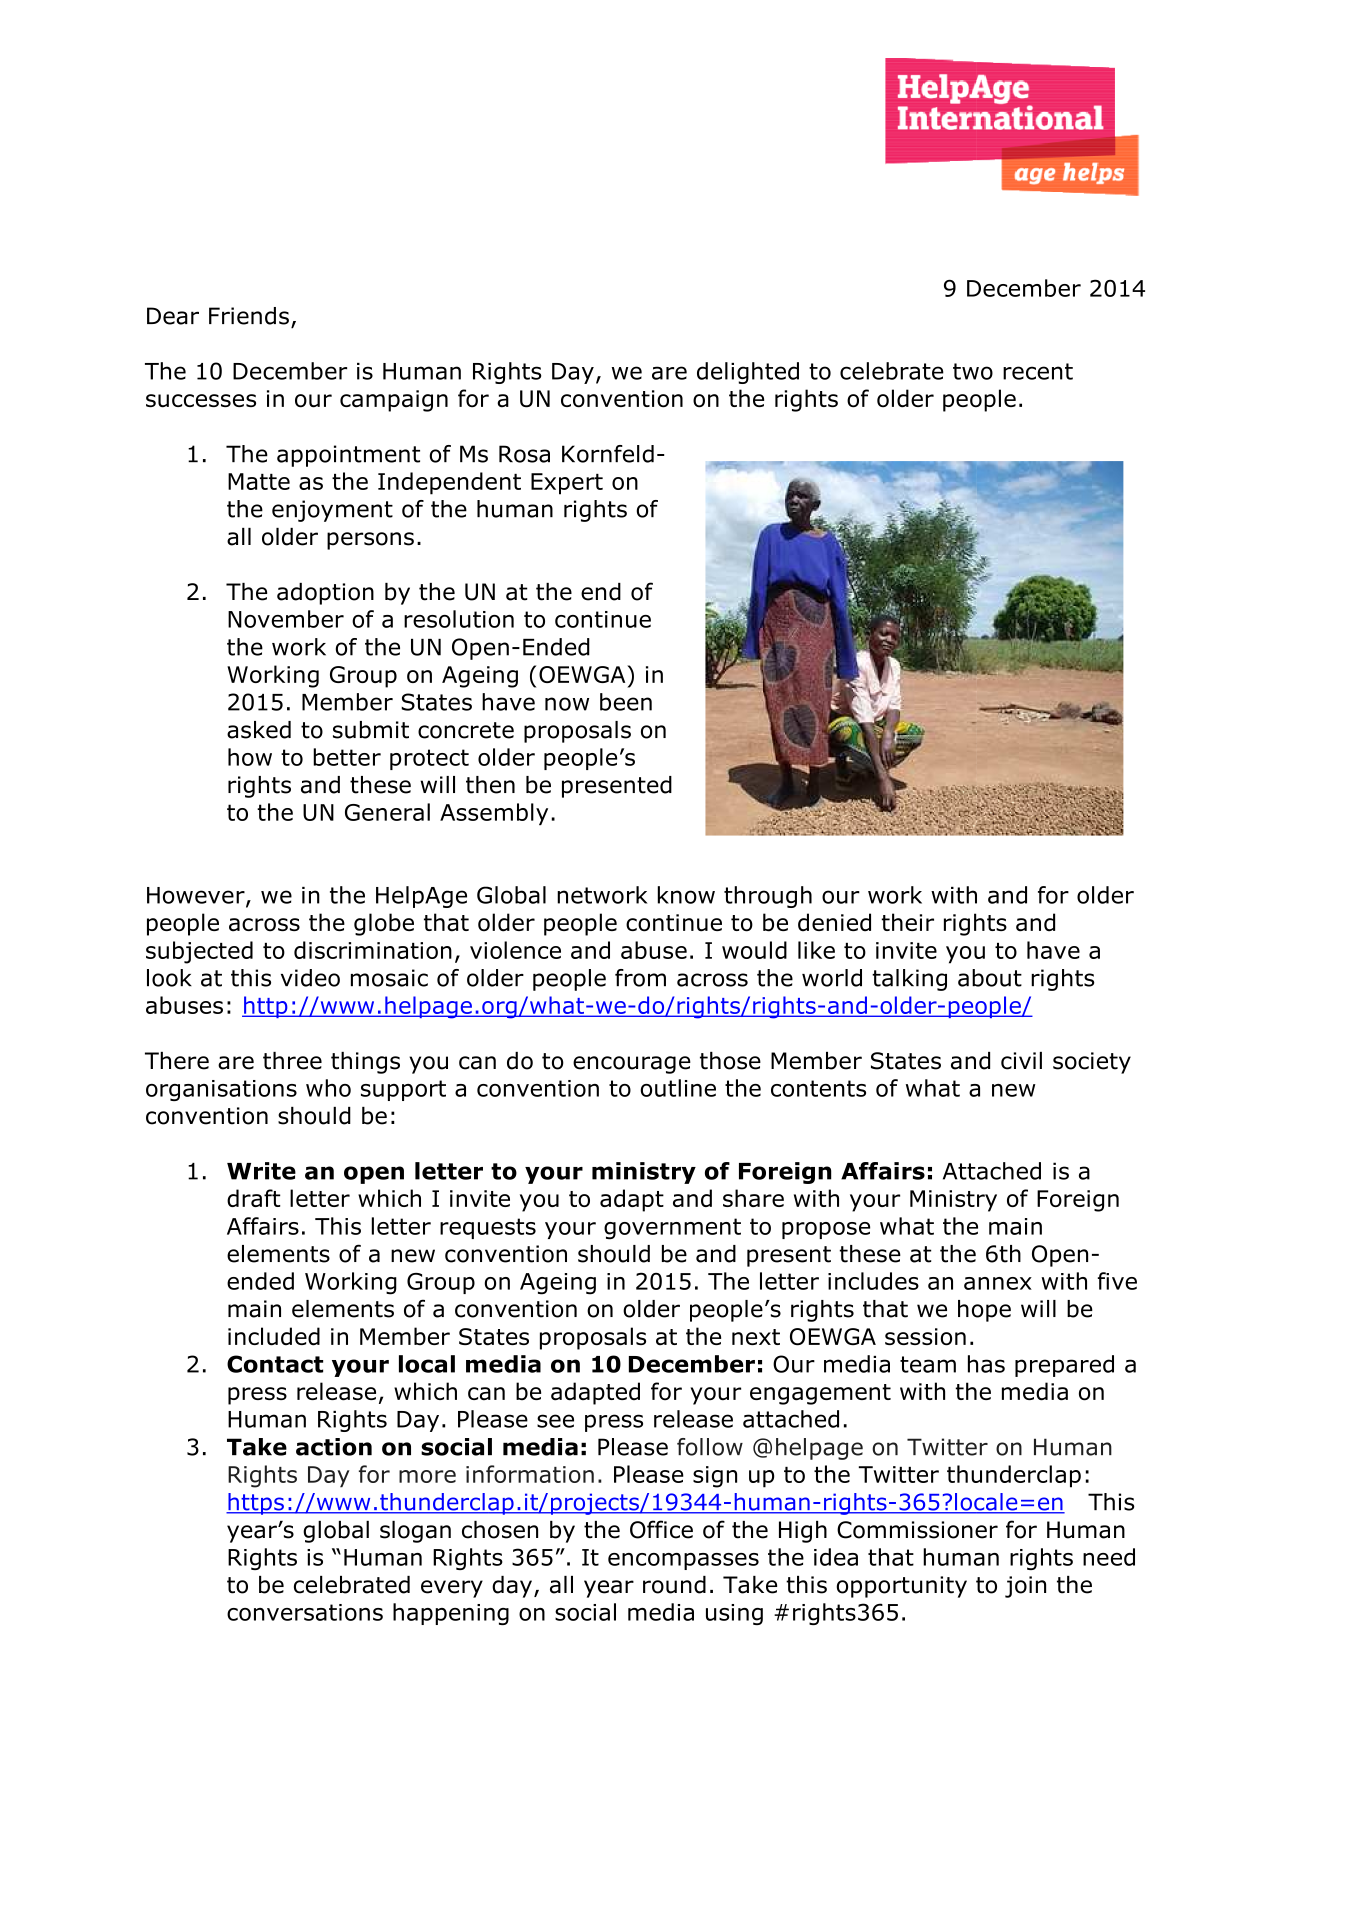 The image size is (1350, 1911). What do you see at coordinates (275, 1364) in the page?
I see `Contact` at bounding box center [275, 1364].
